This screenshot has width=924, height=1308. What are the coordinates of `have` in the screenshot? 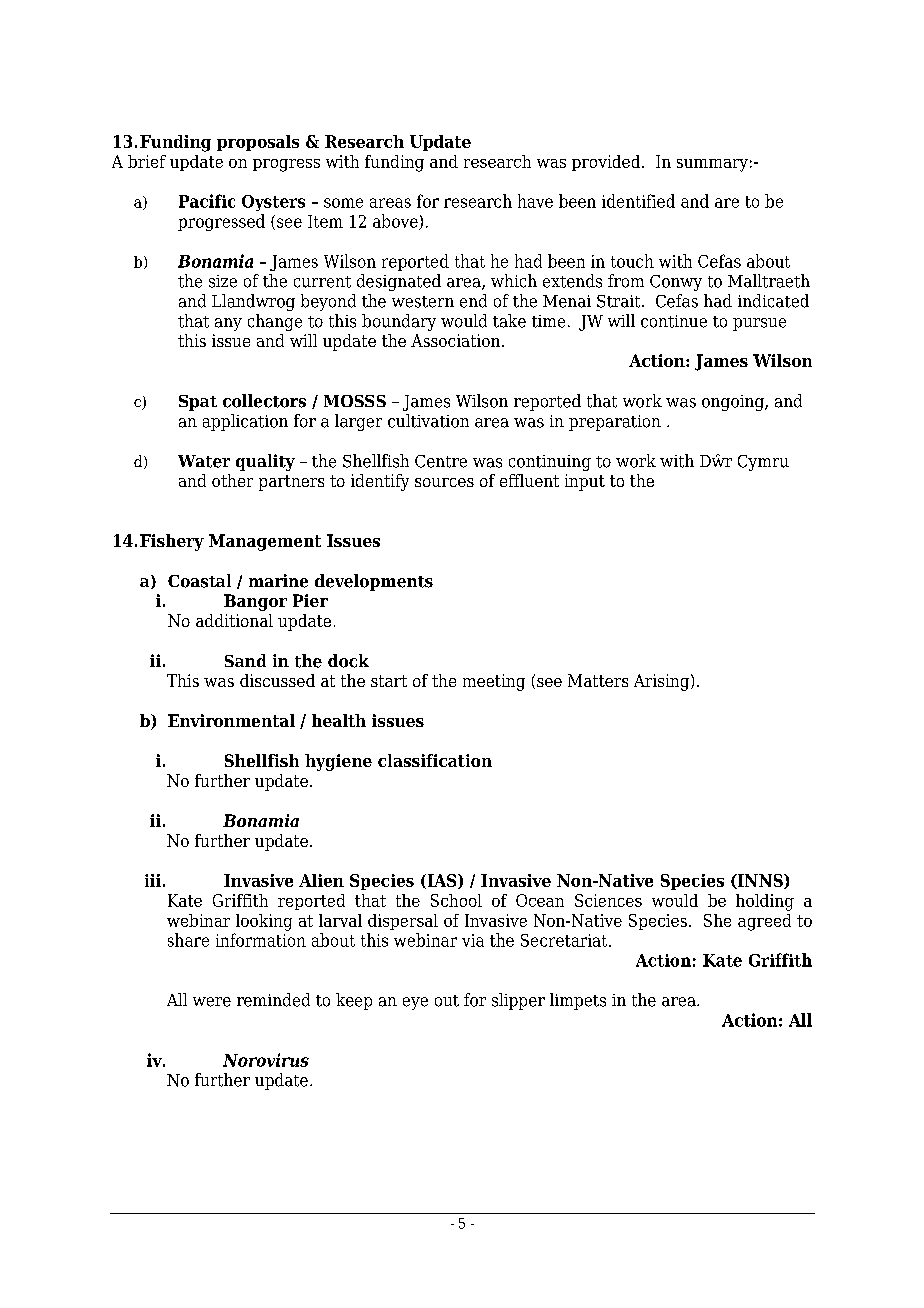 It's located at (535, 201).
